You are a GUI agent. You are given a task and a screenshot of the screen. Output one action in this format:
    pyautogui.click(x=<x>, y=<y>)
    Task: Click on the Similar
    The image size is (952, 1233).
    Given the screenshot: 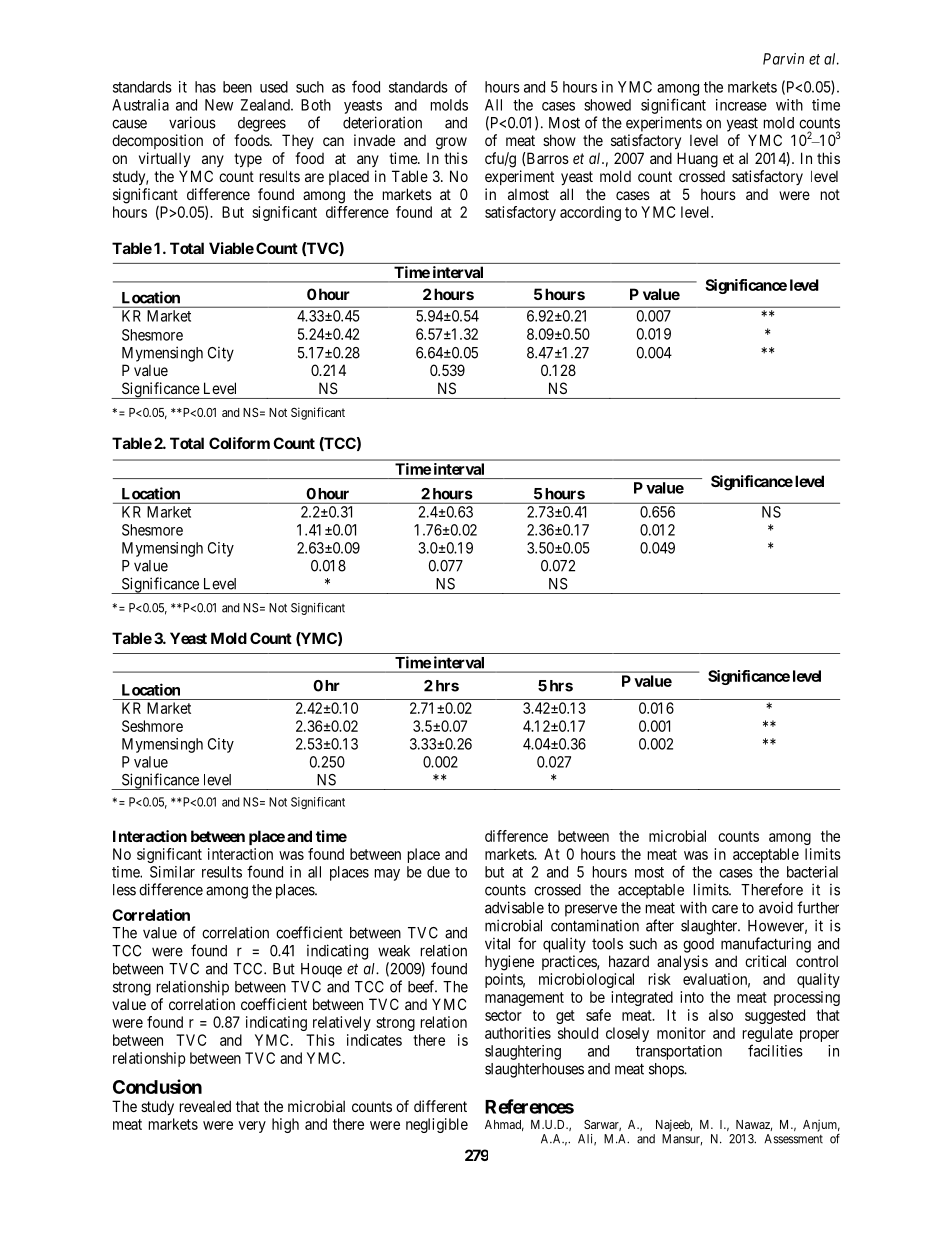 What is the action you would take?
    pyautogui.click(x=172, y=872)
